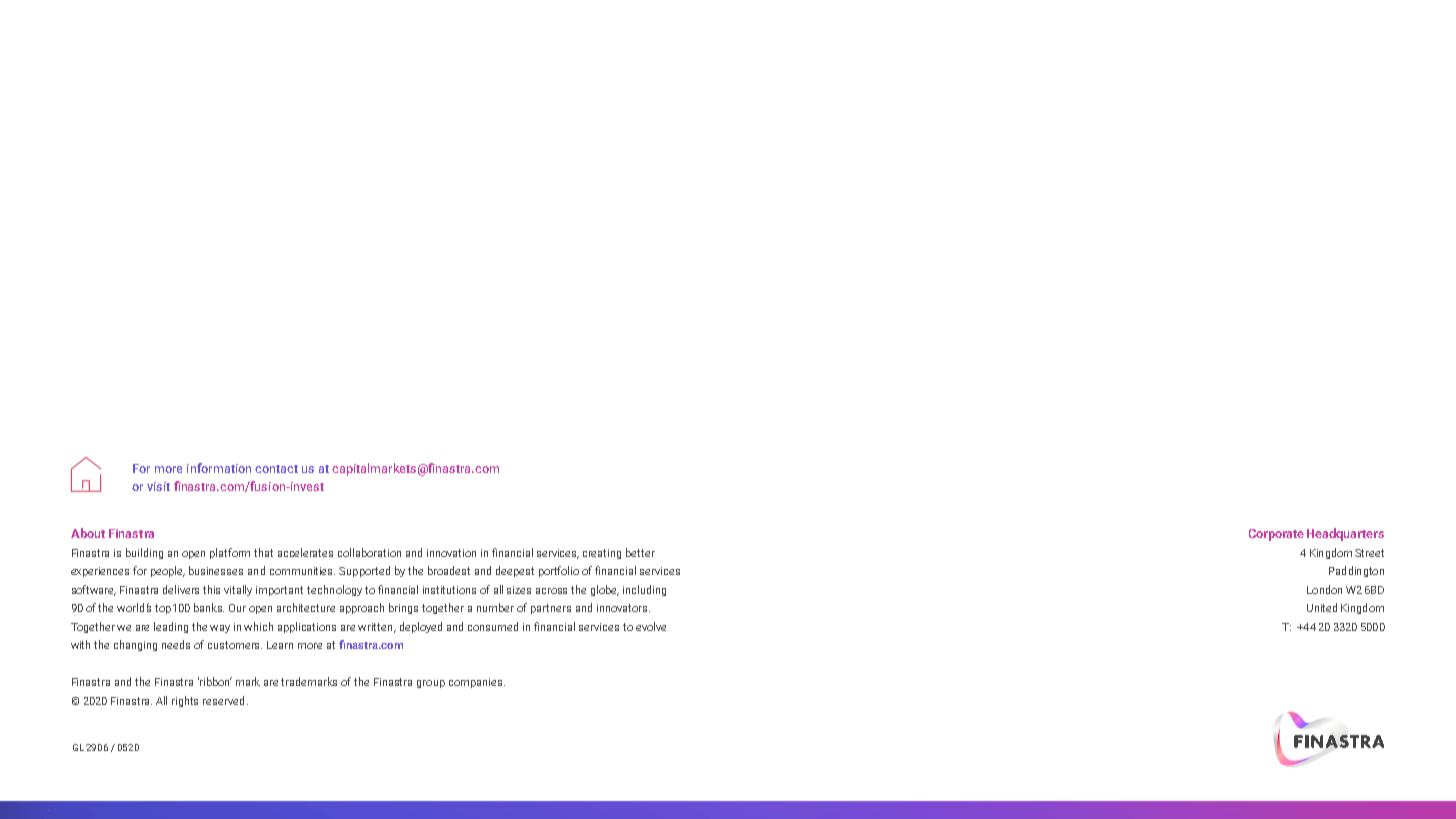 This image has width=1456, height=819. What do you see at coordinates (1276, 535) in the image?
I see `Corporate` at bounding box center [1276, 535].
